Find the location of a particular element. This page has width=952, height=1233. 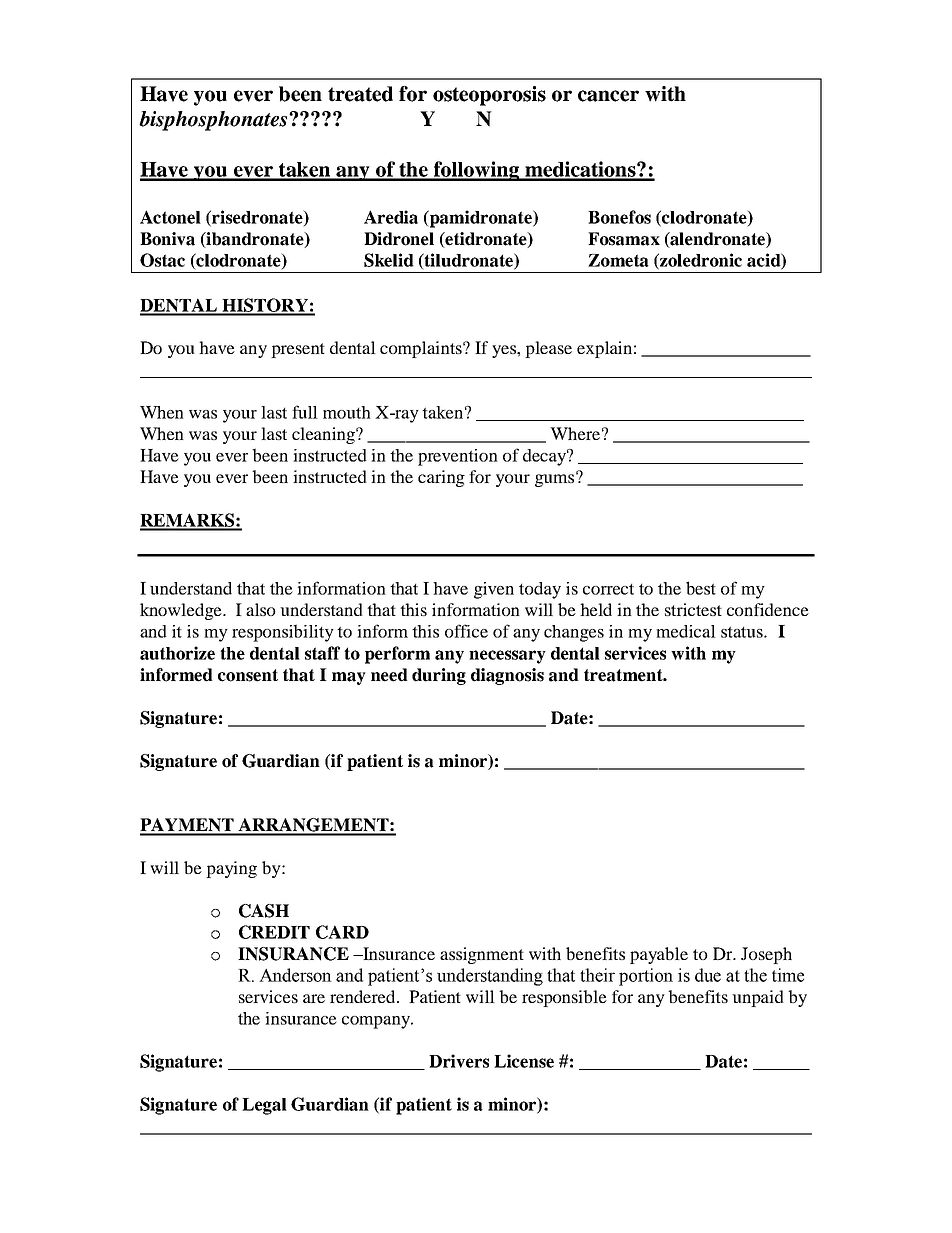

treated is located at coordinates (360, 94).
